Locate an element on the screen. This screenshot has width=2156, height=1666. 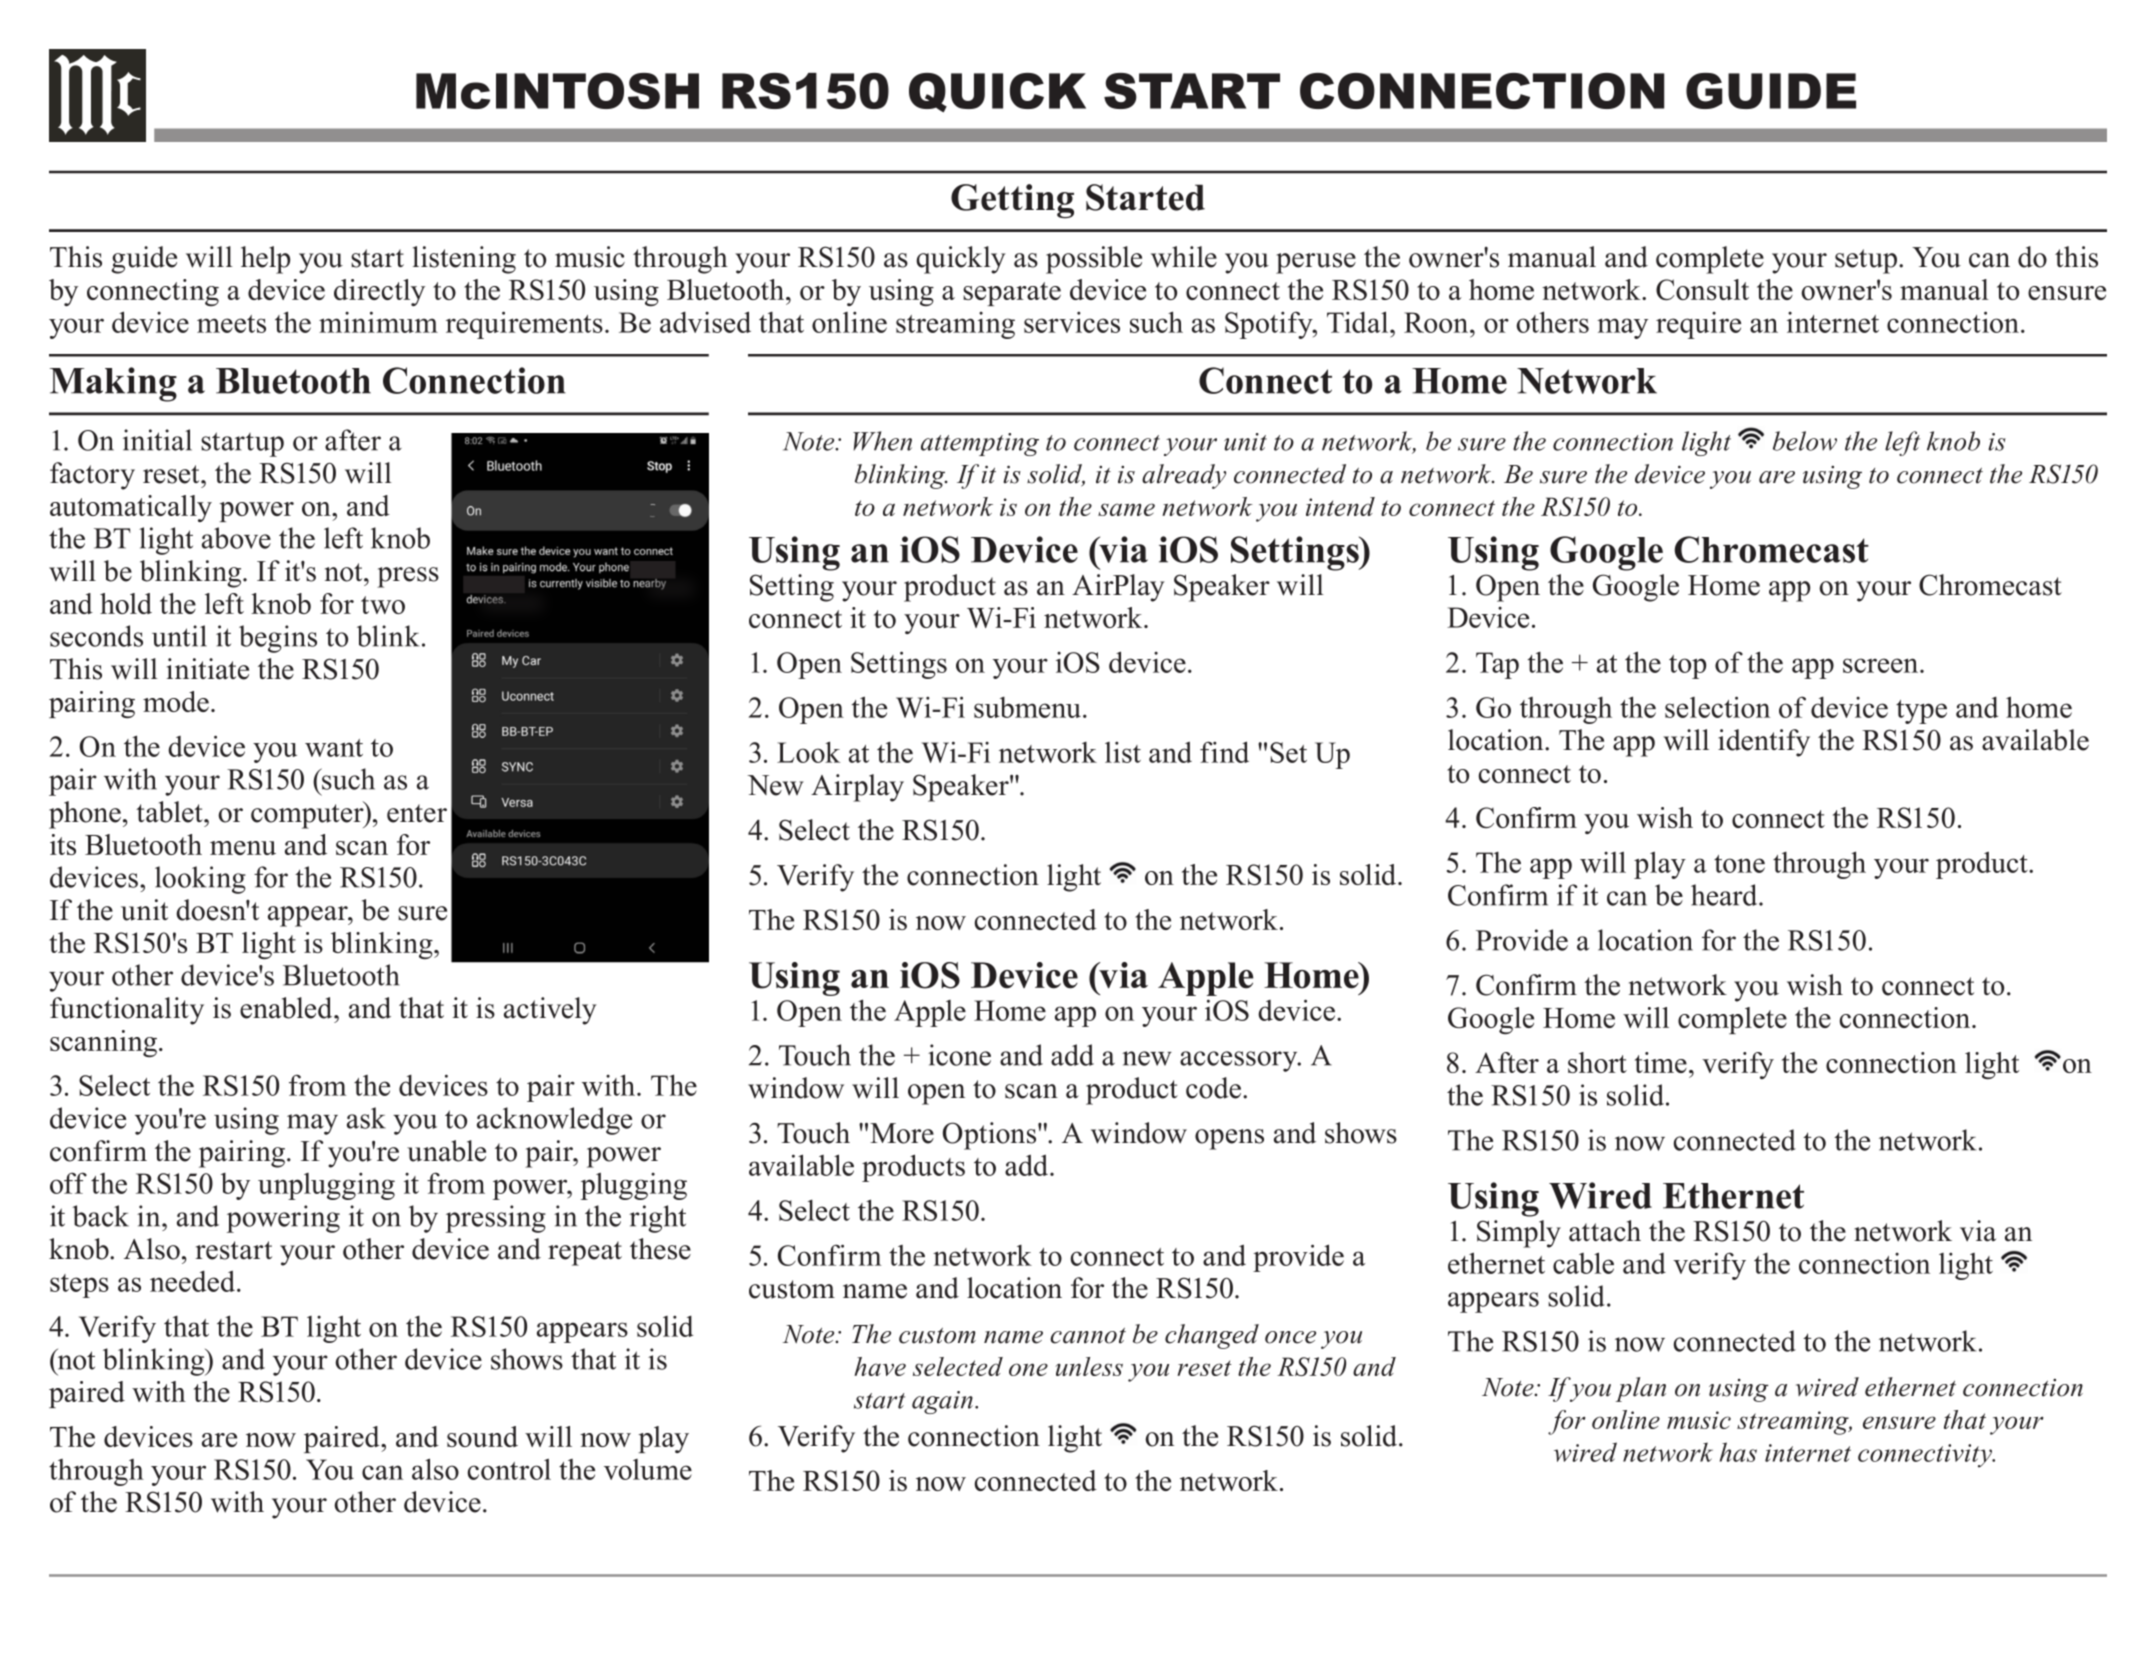
Consult is located at coordinates (1702, 289).
